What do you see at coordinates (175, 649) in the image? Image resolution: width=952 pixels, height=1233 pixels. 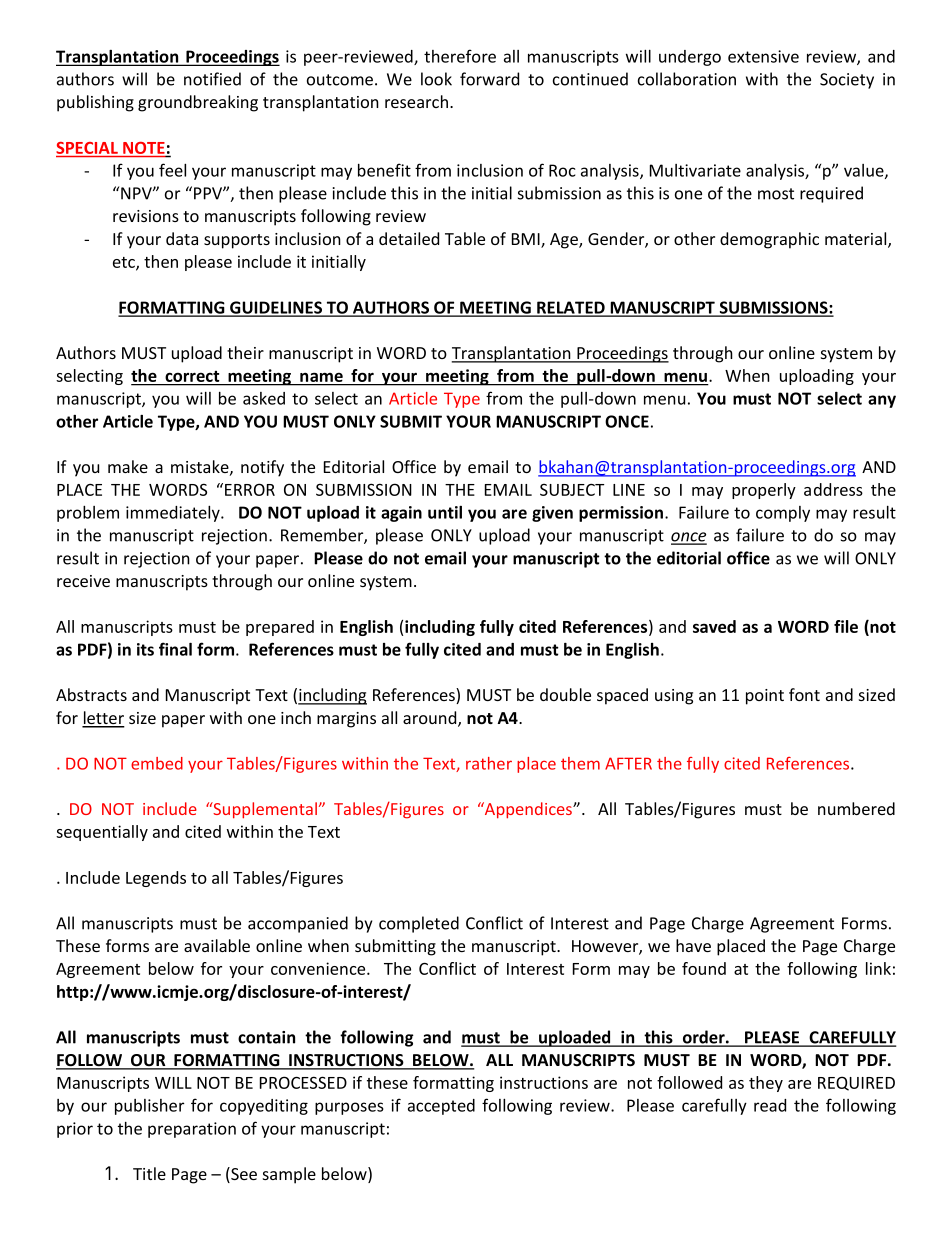 I see `final` at bounding box center [175, 649].
